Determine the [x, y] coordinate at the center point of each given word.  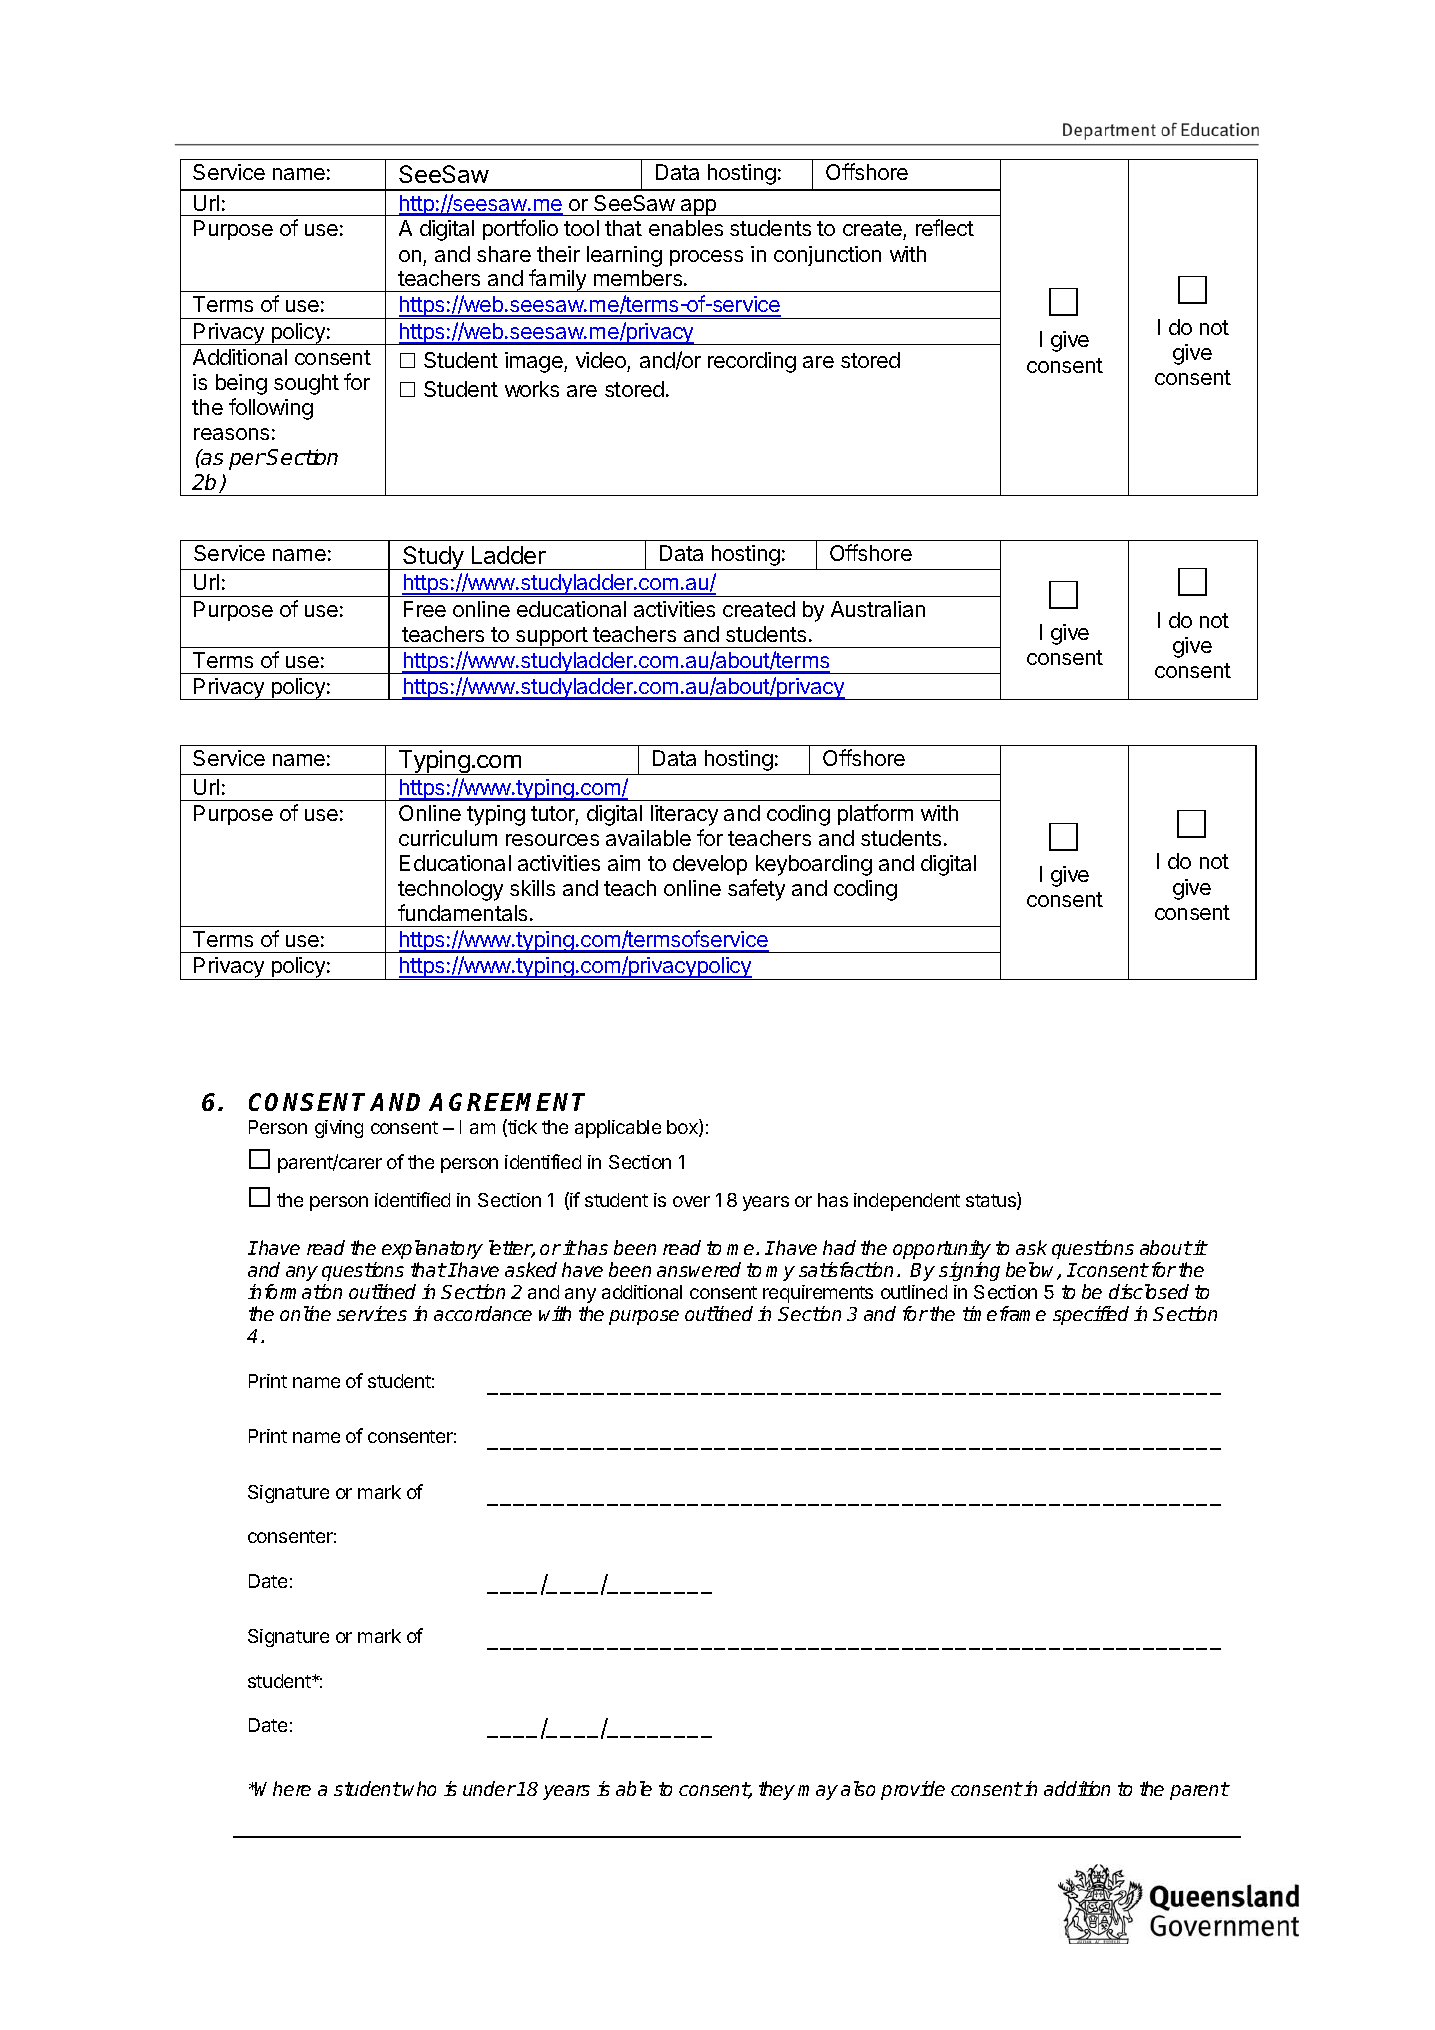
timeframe [1004, 1313]
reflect [945, 227]
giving [339, 1129]
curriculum [448, 838]
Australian [878, 609]
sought [306, 384]
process [706, 258]
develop [710, 865]
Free [425, 609]
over [691, 1201]
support [552, 637]
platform [875, 814]
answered [699, 1269]
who [419, 1788]
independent [907, 1202]
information [295, 1291]
